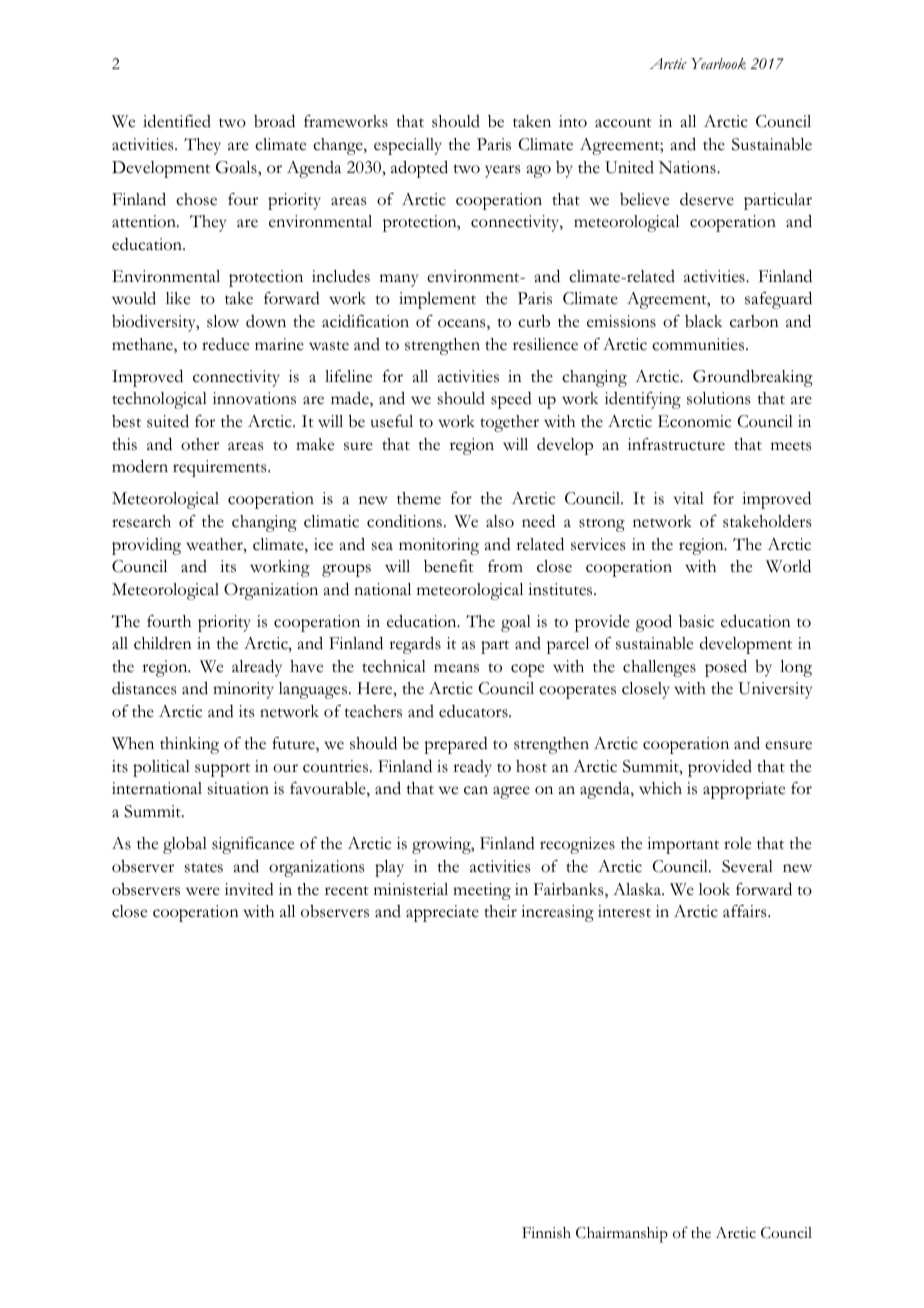 The width and height of the image is (924, 1308). Describe the element at coordinates (185, 845) in the image. I see `global` at that location.
